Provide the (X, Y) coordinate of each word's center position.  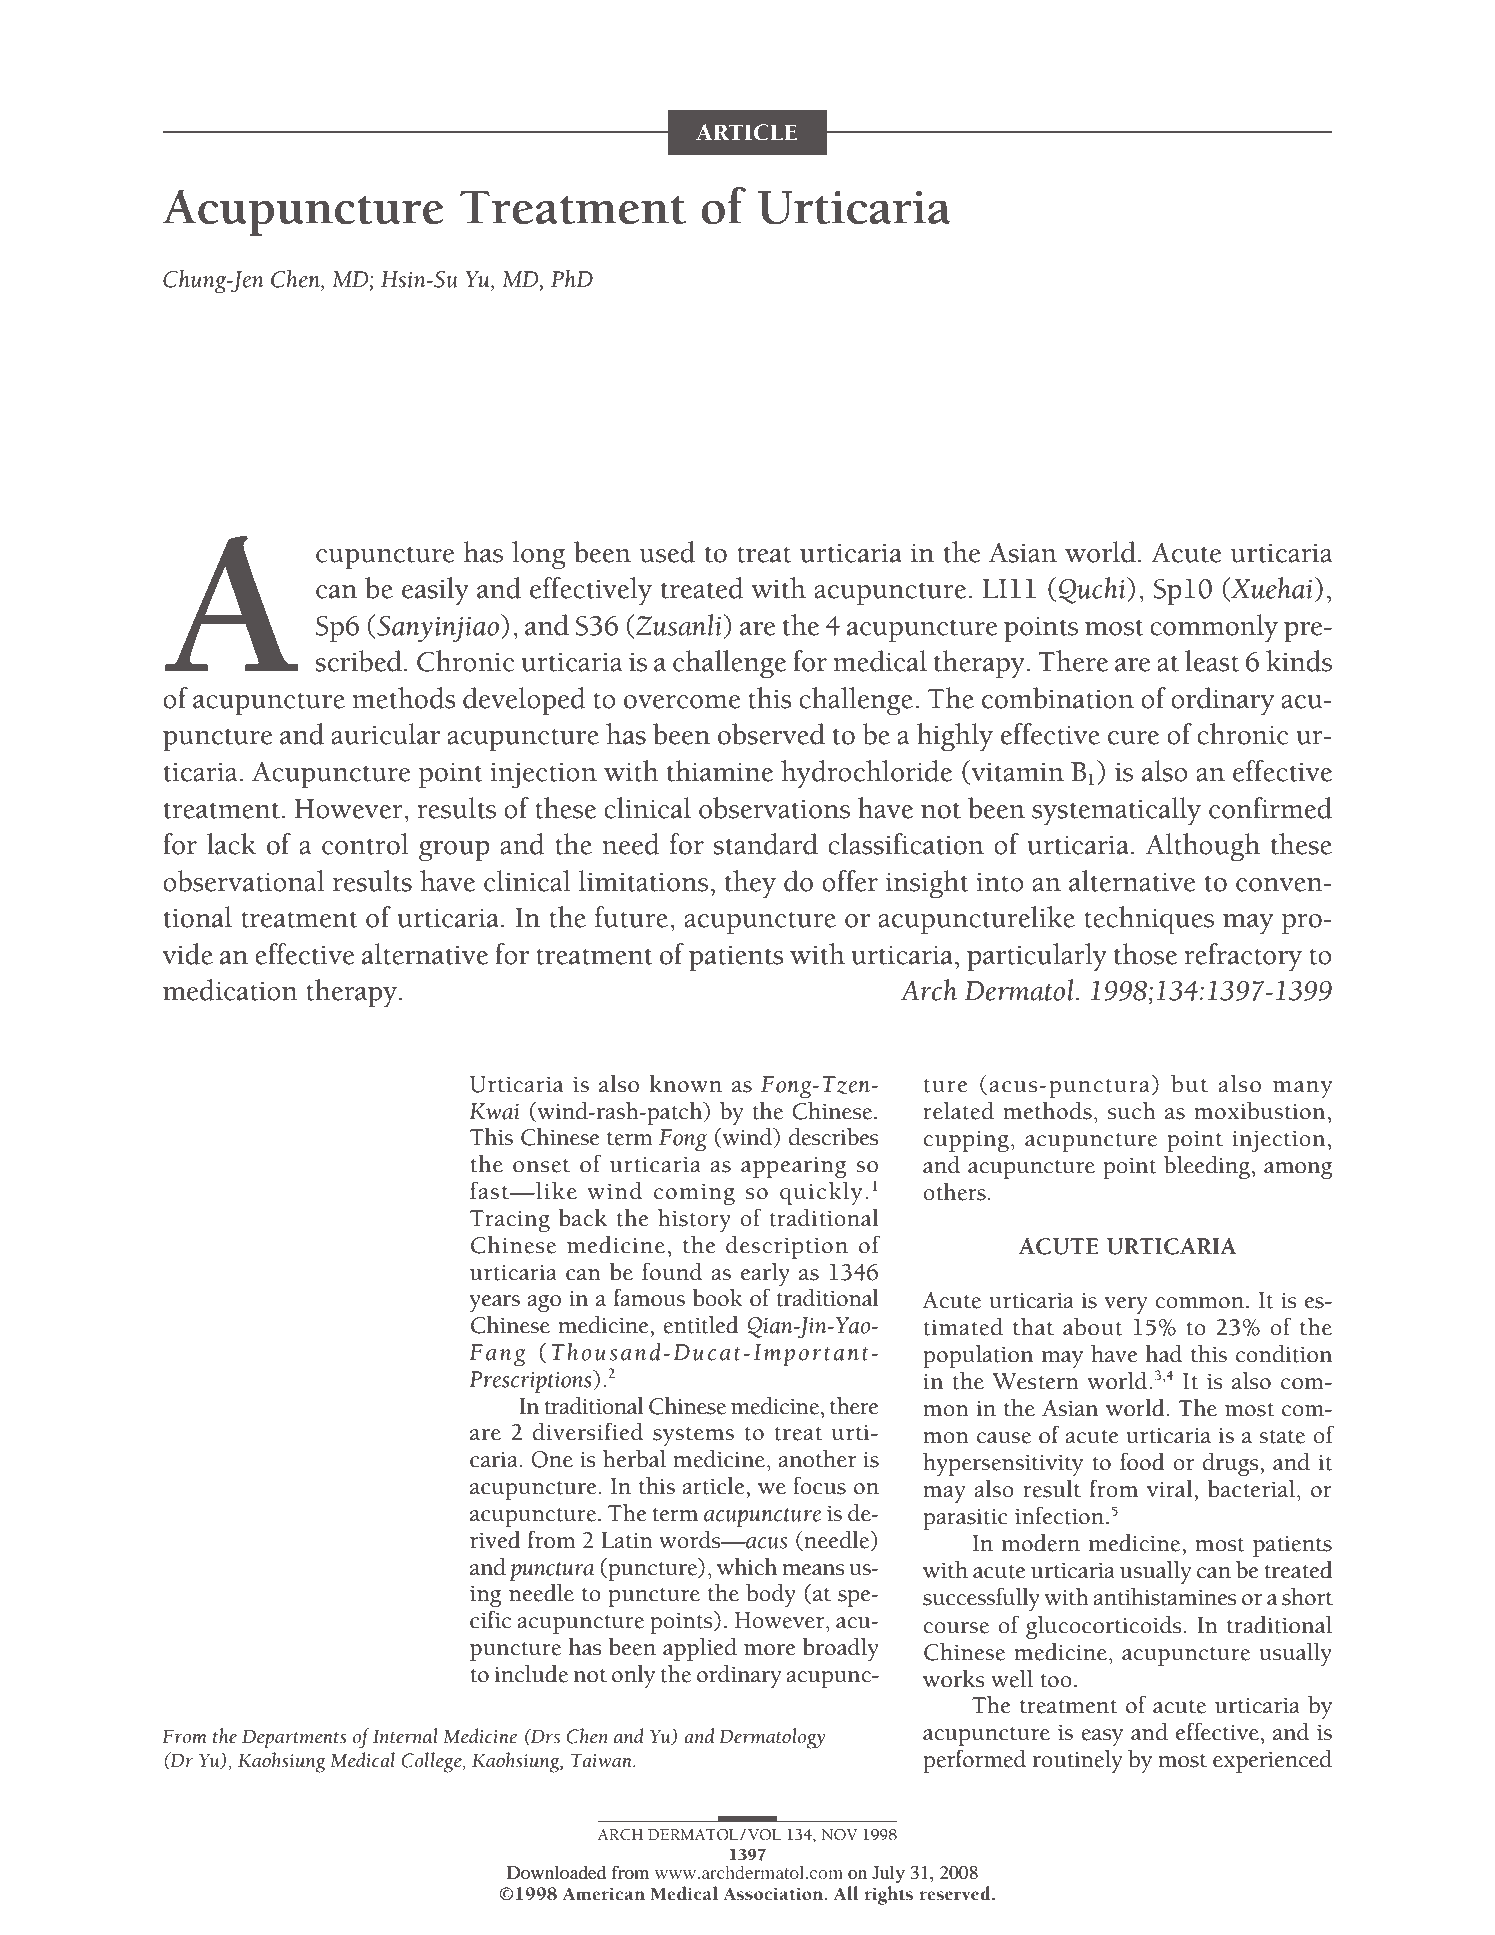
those (1145, 954)
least (1212, 661)
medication (230, 990)
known (685, 1084)
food (1142, 1461)
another (817, 1459)
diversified (588, 1431)
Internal (405, 1736)
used (667, 552)
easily (435, 591)
